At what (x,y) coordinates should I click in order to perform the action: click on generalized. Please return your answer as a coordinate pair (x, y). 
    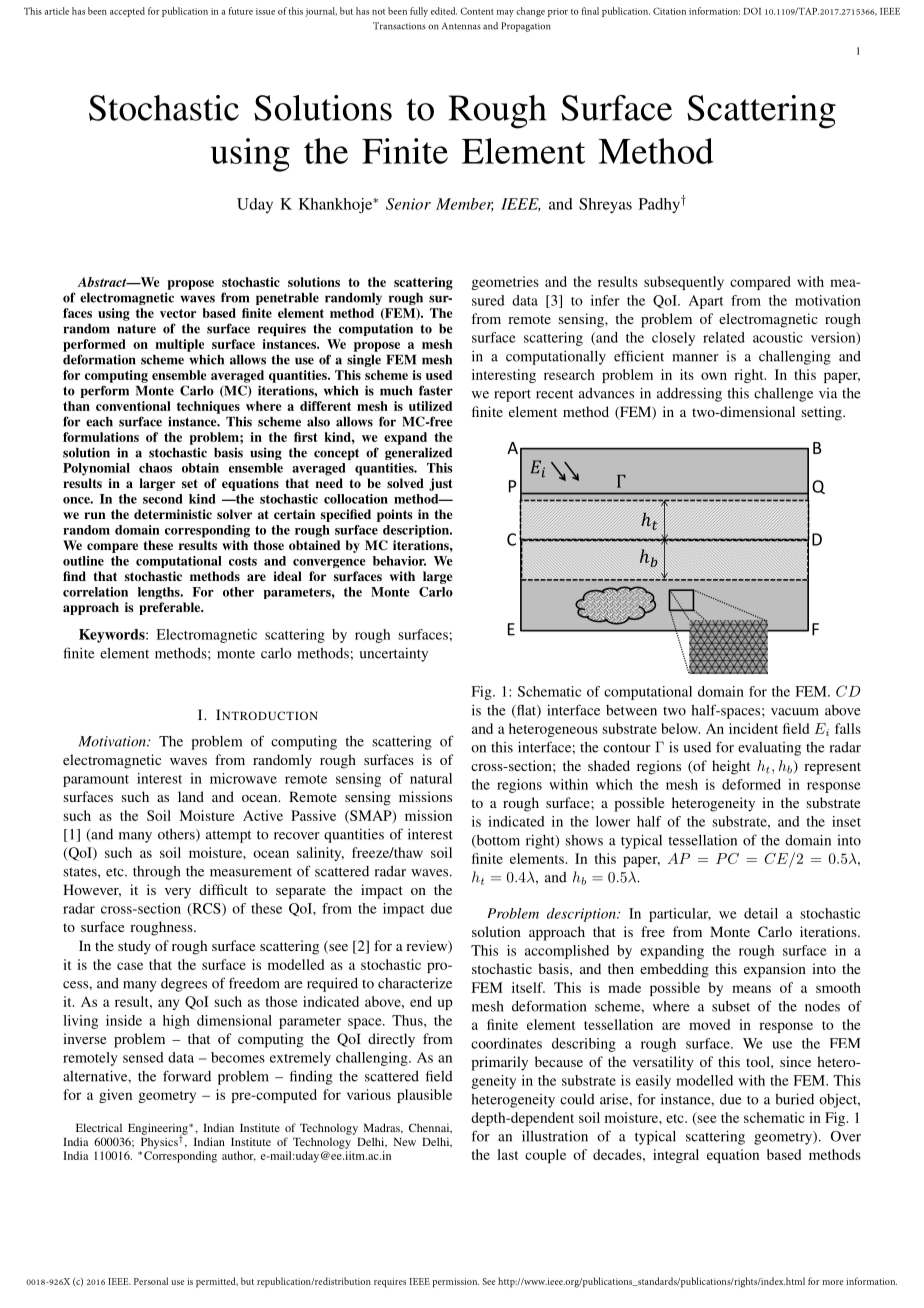
    Looking at the image, I should click on (418, 453).
